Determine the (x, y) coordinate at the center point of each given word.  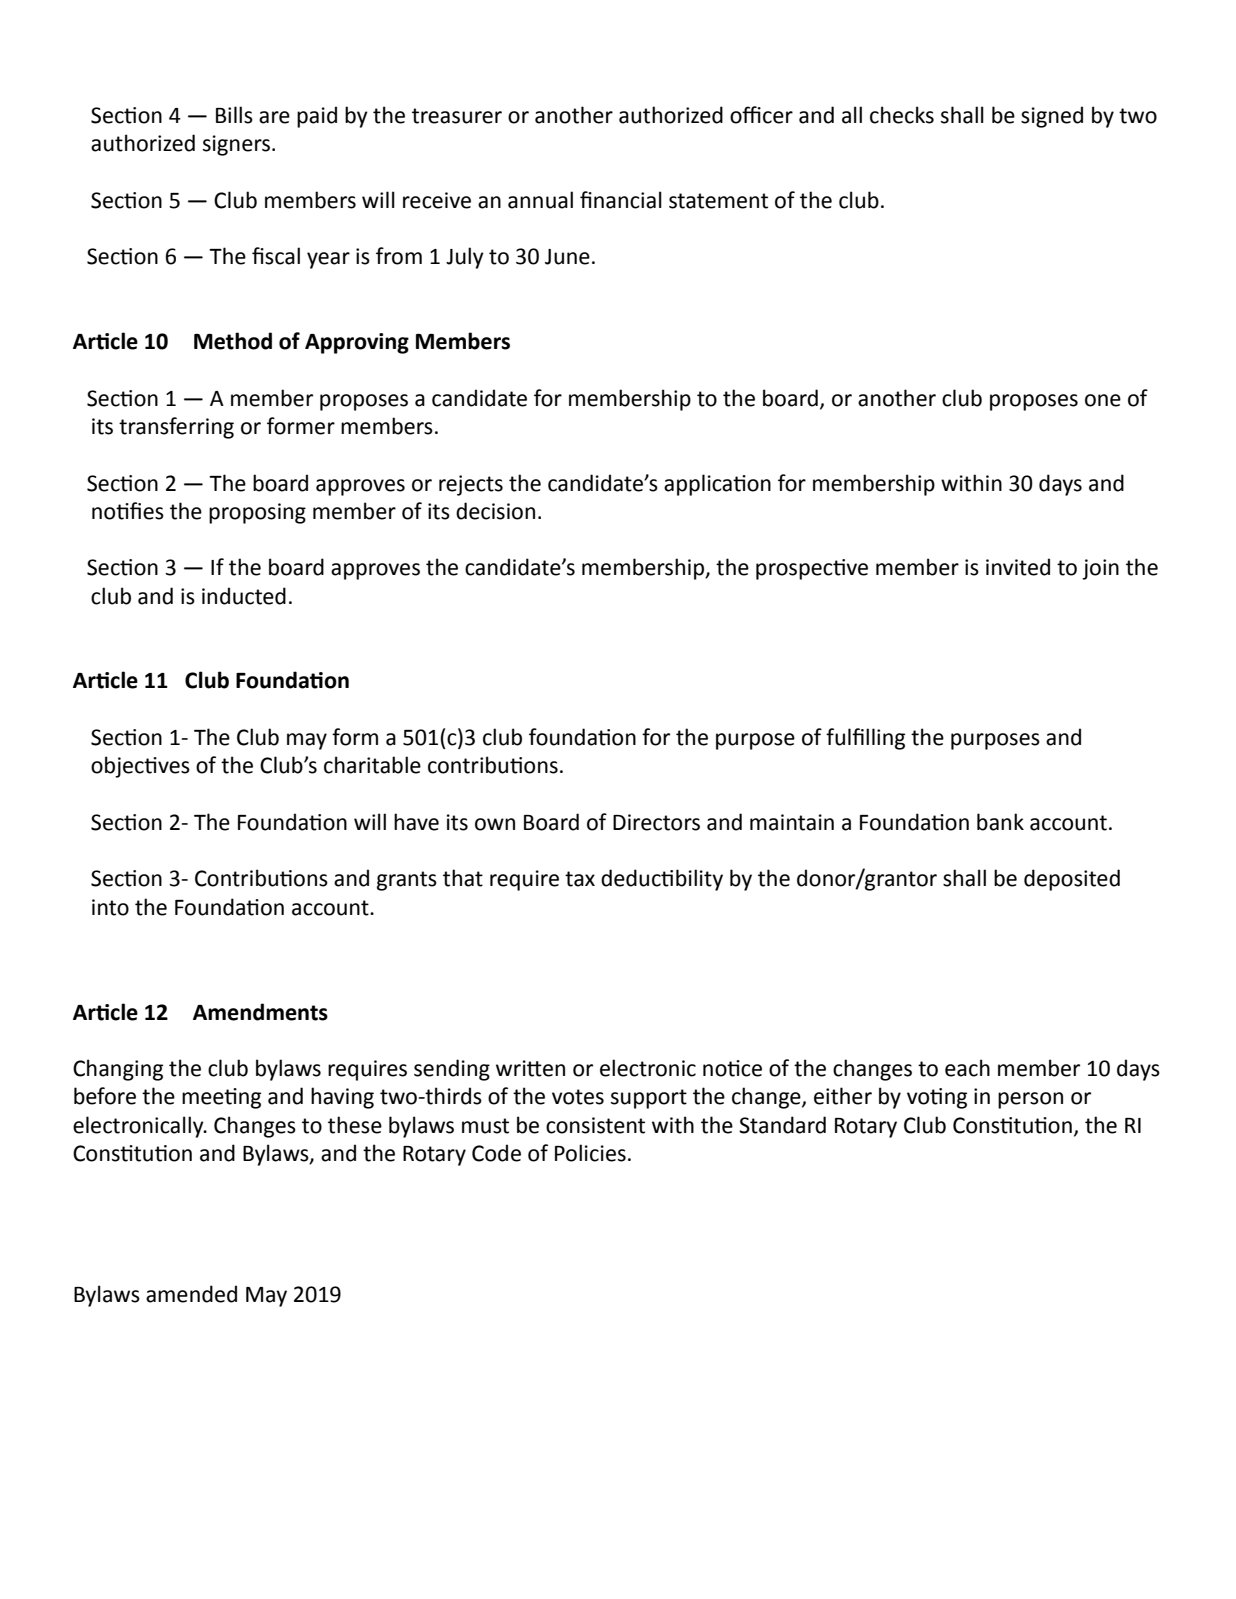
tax (580, 879)
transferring (176, 428)
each (967, 1068)
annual (540, 200)
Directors (656, 822)
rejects (471, 485)
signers (236, 145)
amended (191, 1294)
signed (1052, 117)
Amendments (260, 1012)
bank (1000, 822)
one (1103, 400)
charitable (372, 765)
